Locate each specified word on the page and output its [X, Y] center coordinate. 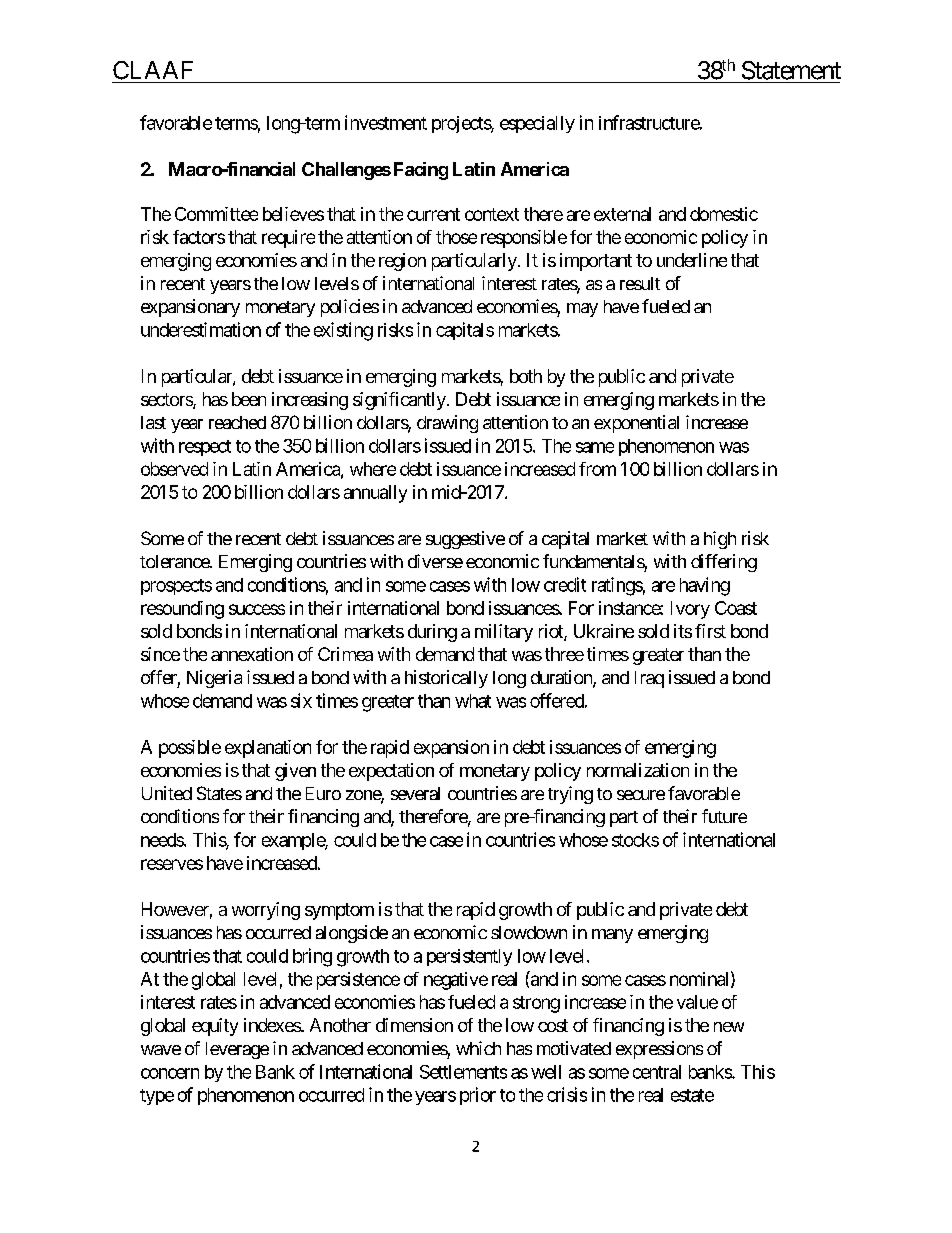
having [705, 586]
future [724, 816]
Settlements [463, 1072]
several [415, 793]
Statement [791, 70]
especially [537, 124]
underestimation [201, 329]
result [640, 283]
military [504, 633]
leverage [237, 1050]
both [526, 376]
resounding [182, 610]
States [219, 793]
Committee [216, 214]
